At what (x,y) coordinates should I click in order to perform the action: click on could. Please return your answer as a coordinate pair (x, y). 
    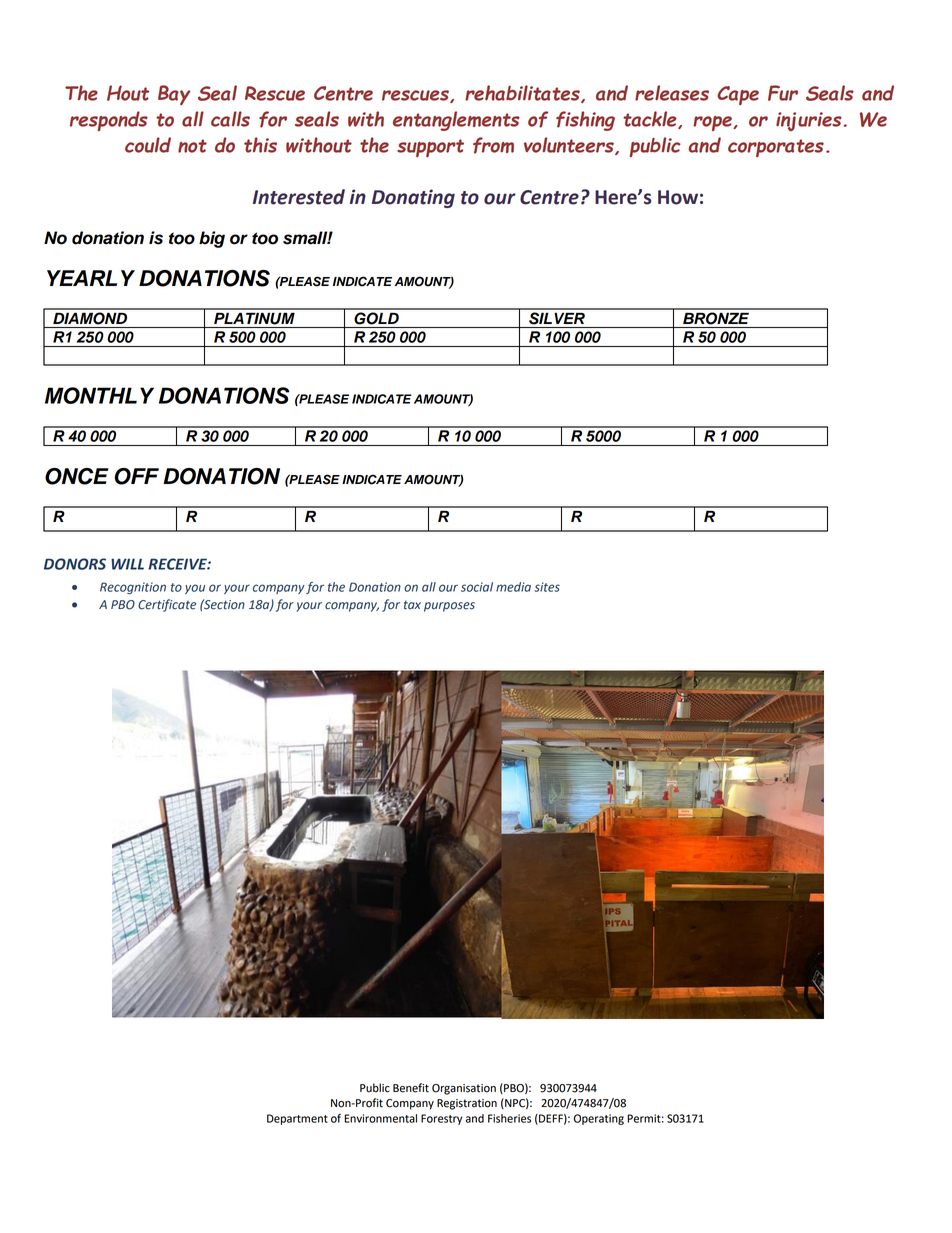
    Looking at the image, I should click on (148, 145).
